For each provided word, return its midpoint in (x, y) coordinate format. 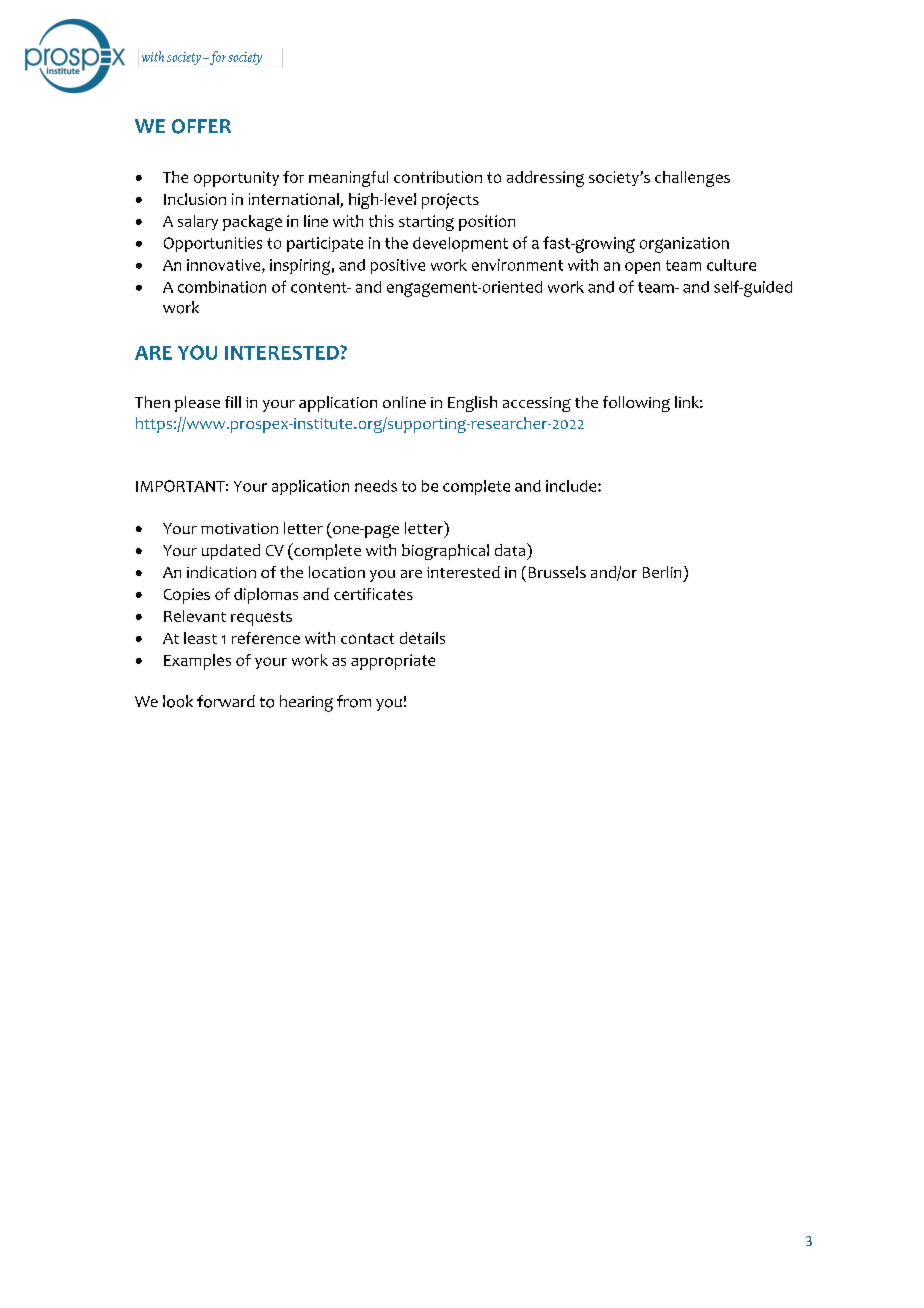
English (472, 404)
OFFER (201, 126)
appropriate (393, 662)
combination (222, 287)
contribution (438, 177)
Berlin (662, 572)
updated (231, 552)
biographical (445, 552)
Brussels (557, 572)
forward (226, 701)
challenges (692, 179)
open (642, 268)
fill (233, 402)
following (636, 404)
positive (398, 266)
